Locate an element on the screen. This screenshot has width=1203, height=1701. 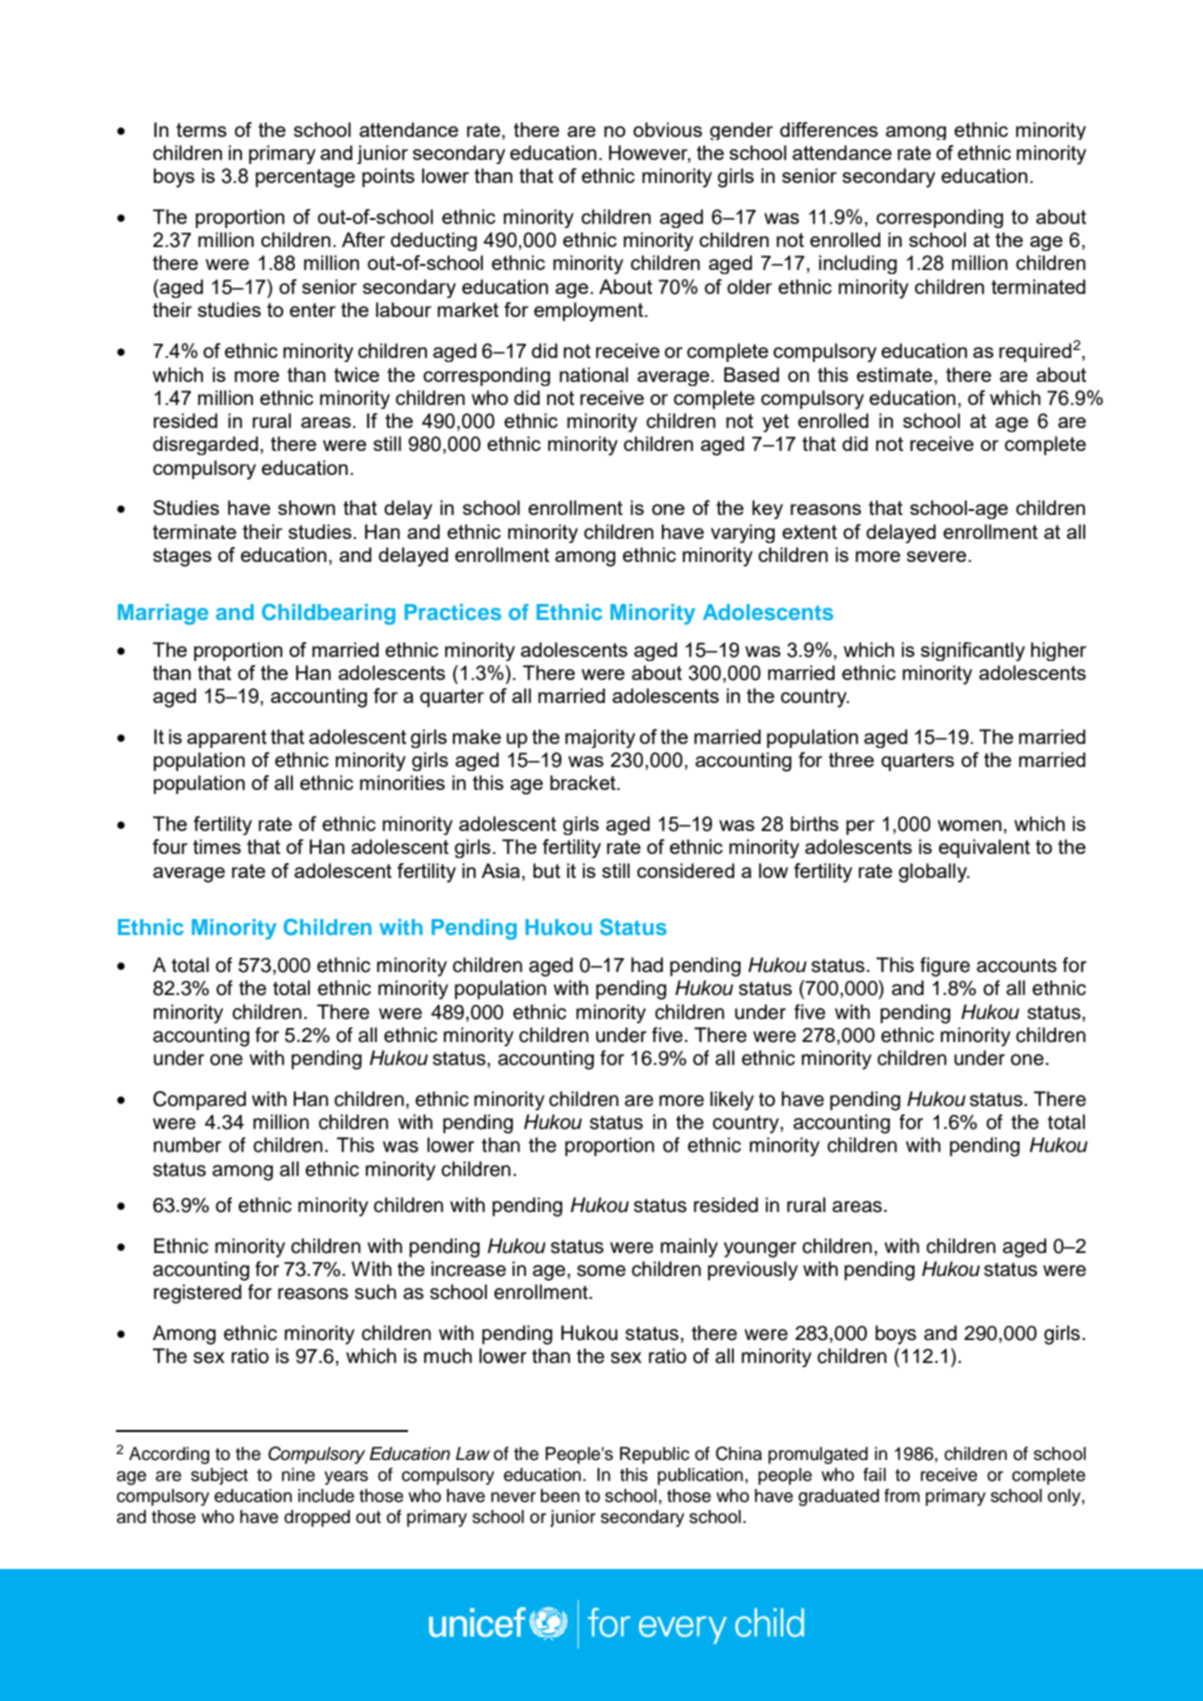
times is located at coordinates (217, 846).
